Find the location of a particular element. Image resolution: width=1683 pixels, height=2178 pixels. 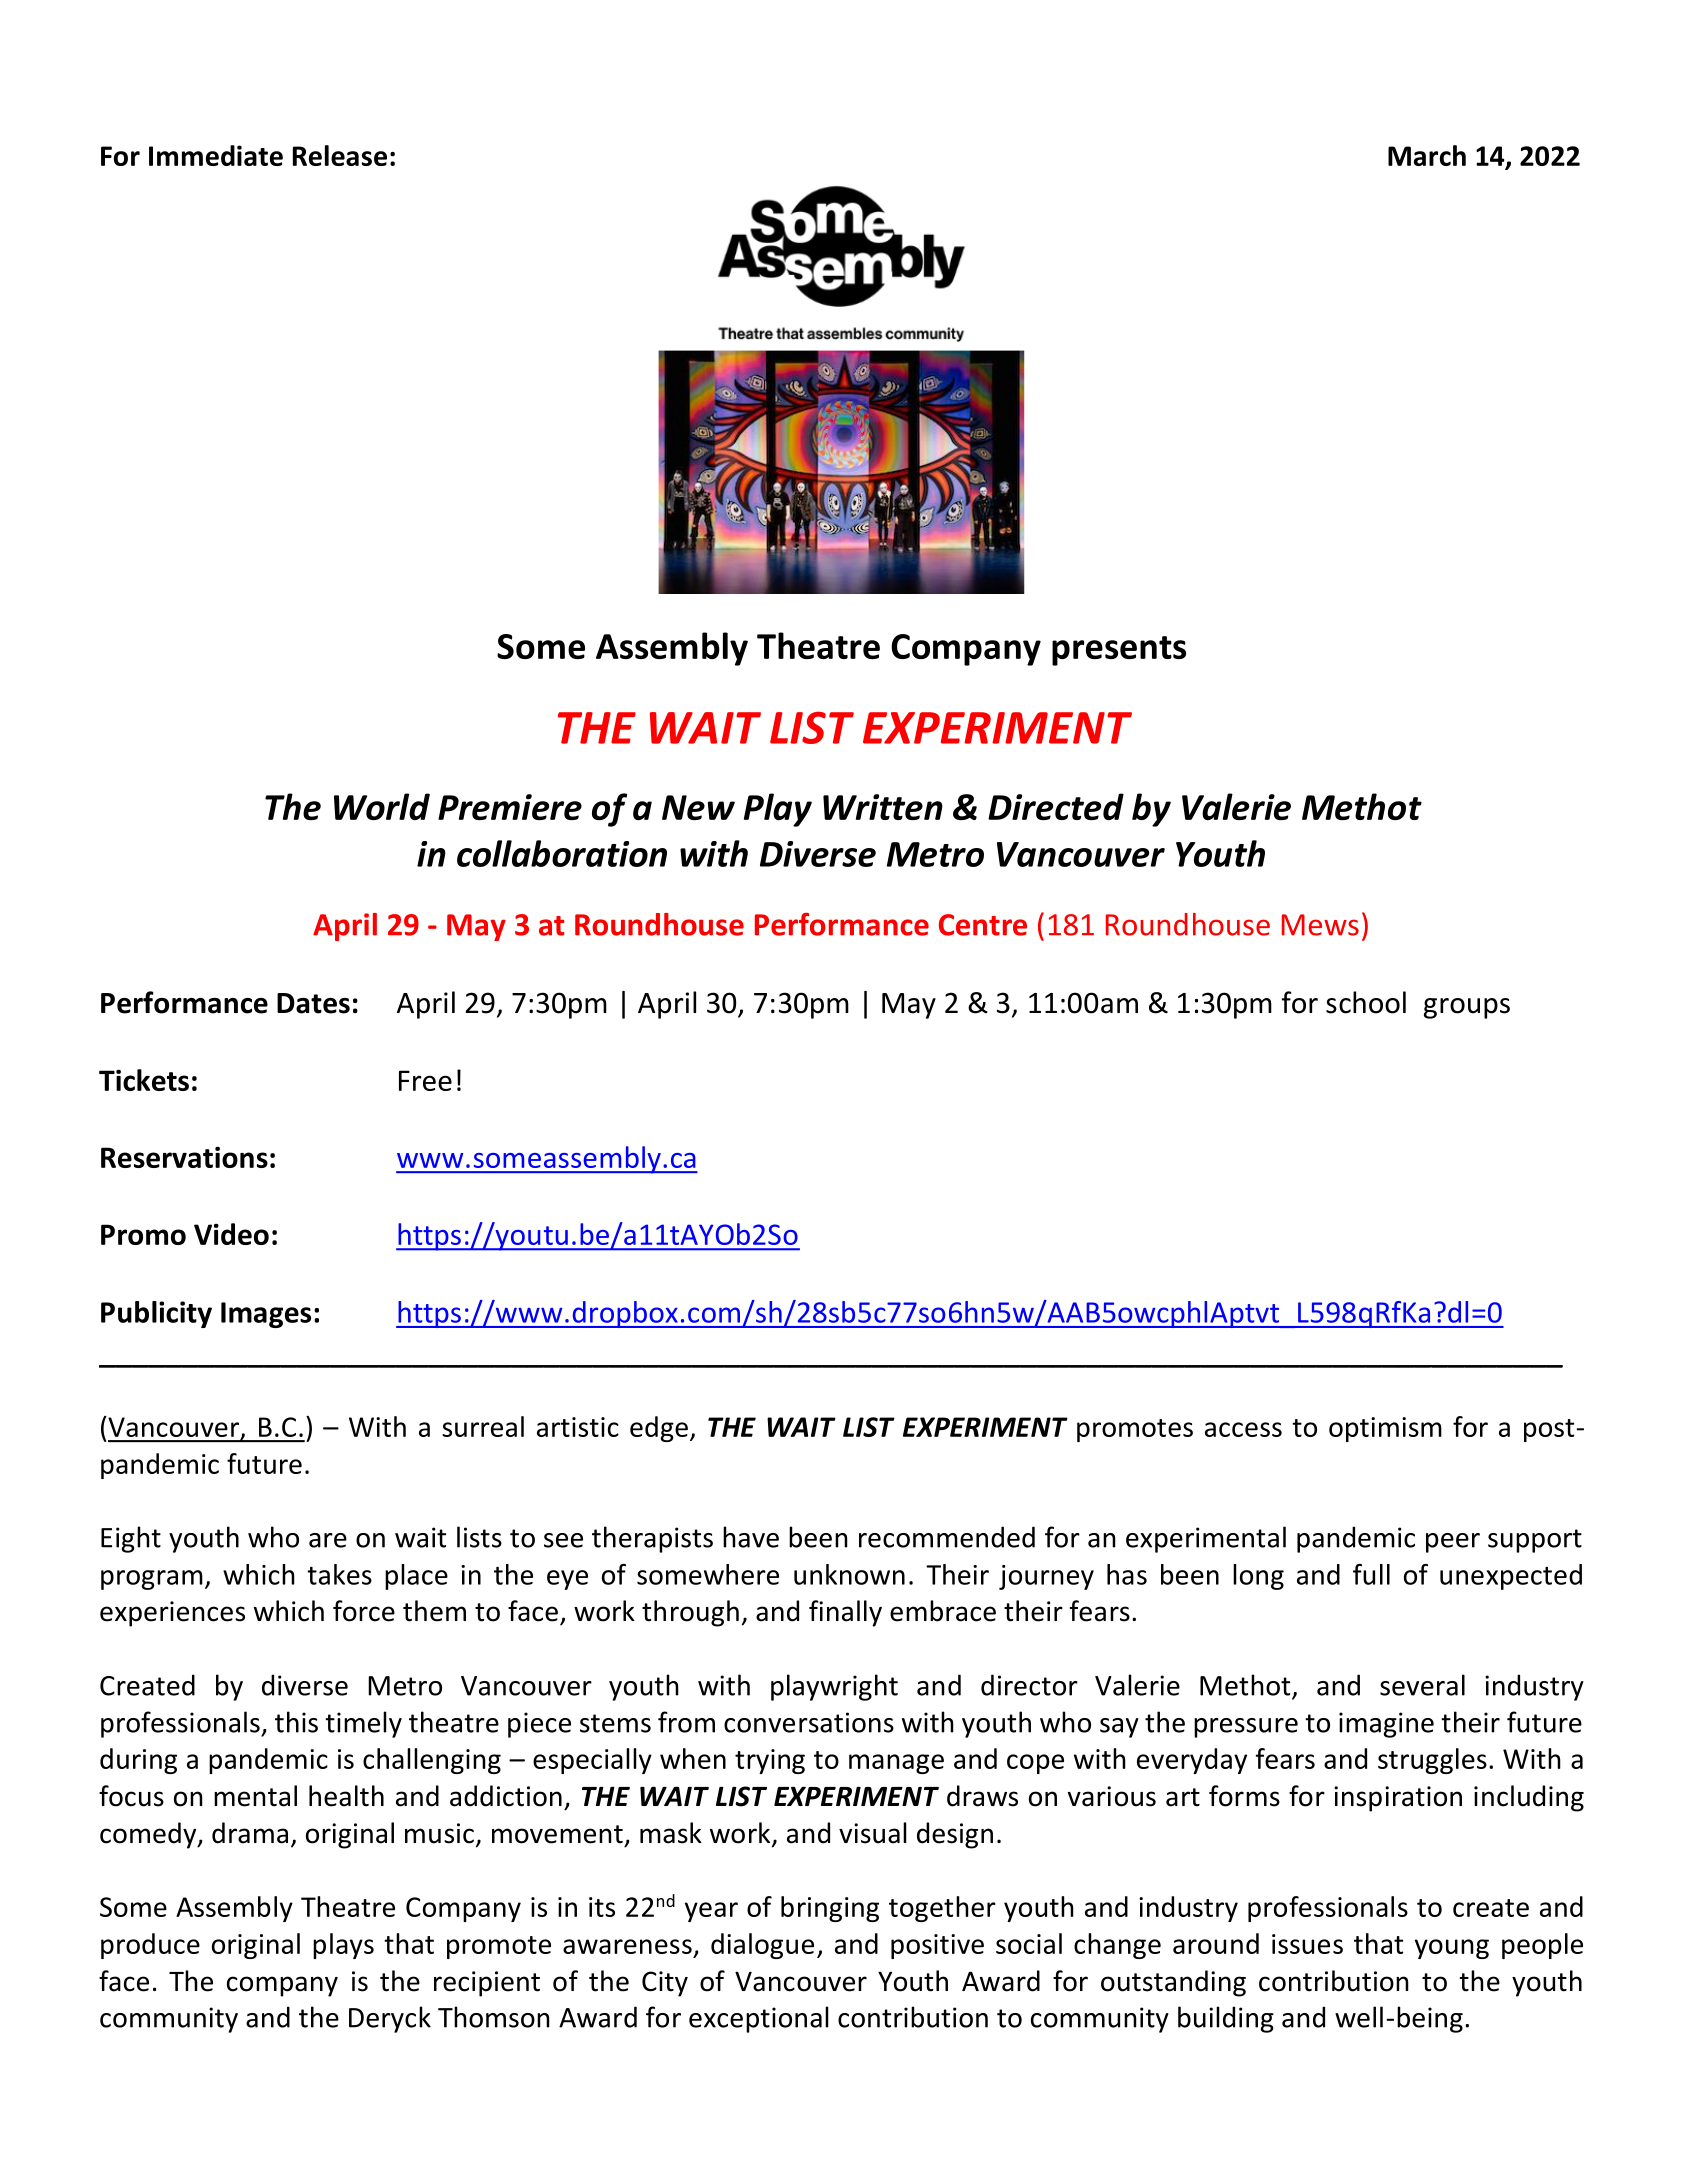

school is located at coordinates (1366, 1002).
